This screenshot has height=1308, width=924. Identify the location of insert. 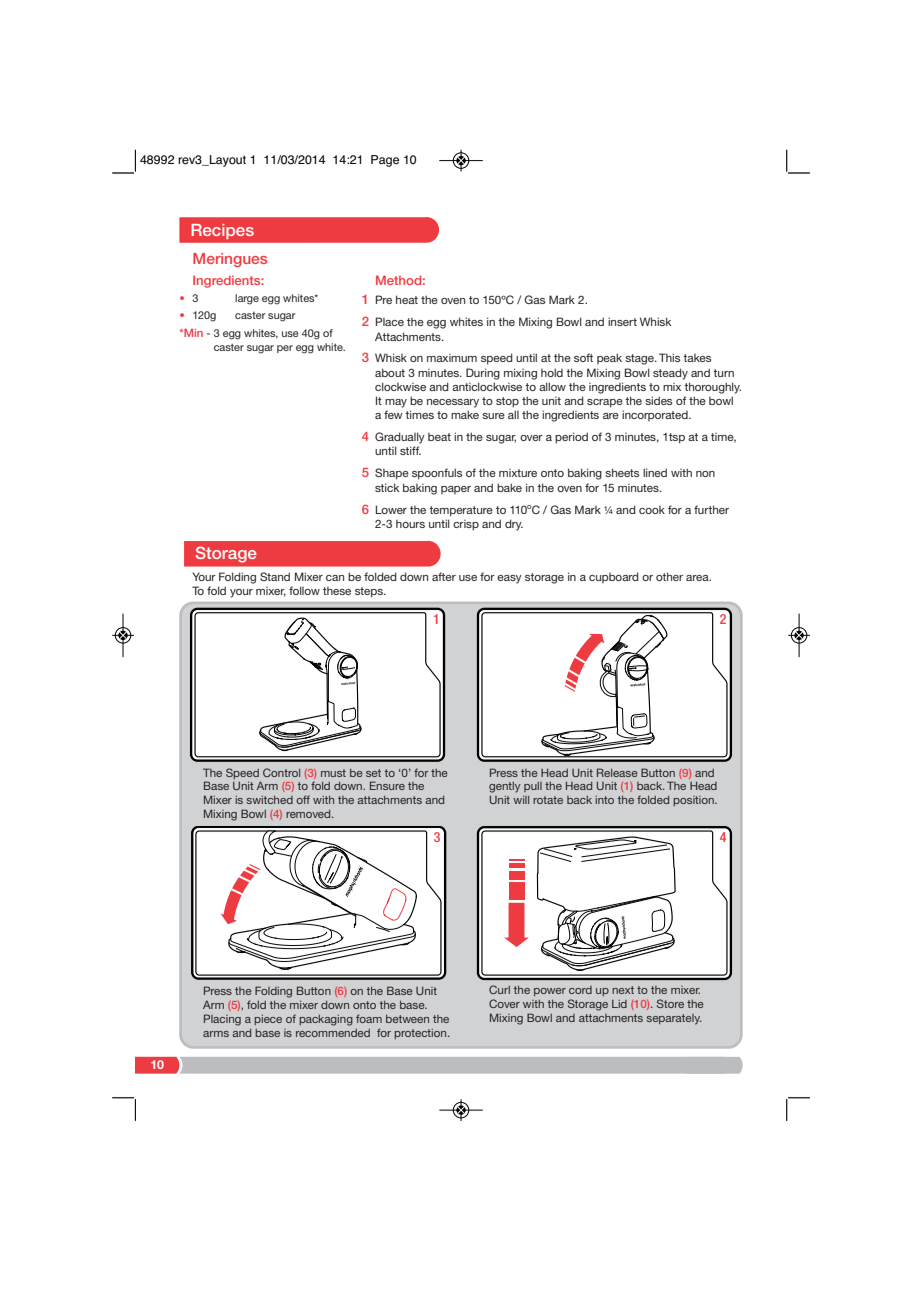
(622, 321).
